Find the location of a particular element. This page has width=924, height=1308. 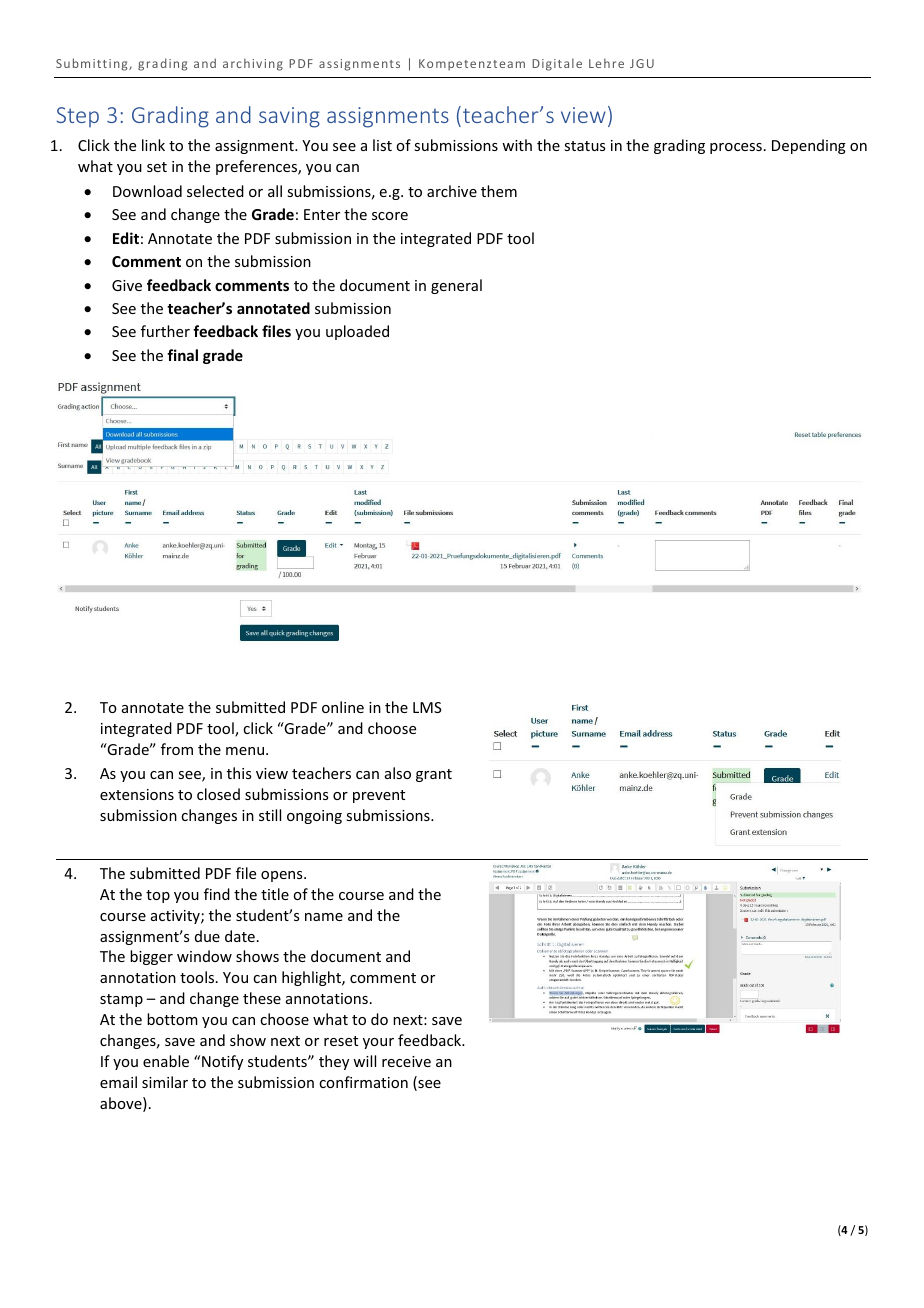

general is located at coordinates (456, 286).
